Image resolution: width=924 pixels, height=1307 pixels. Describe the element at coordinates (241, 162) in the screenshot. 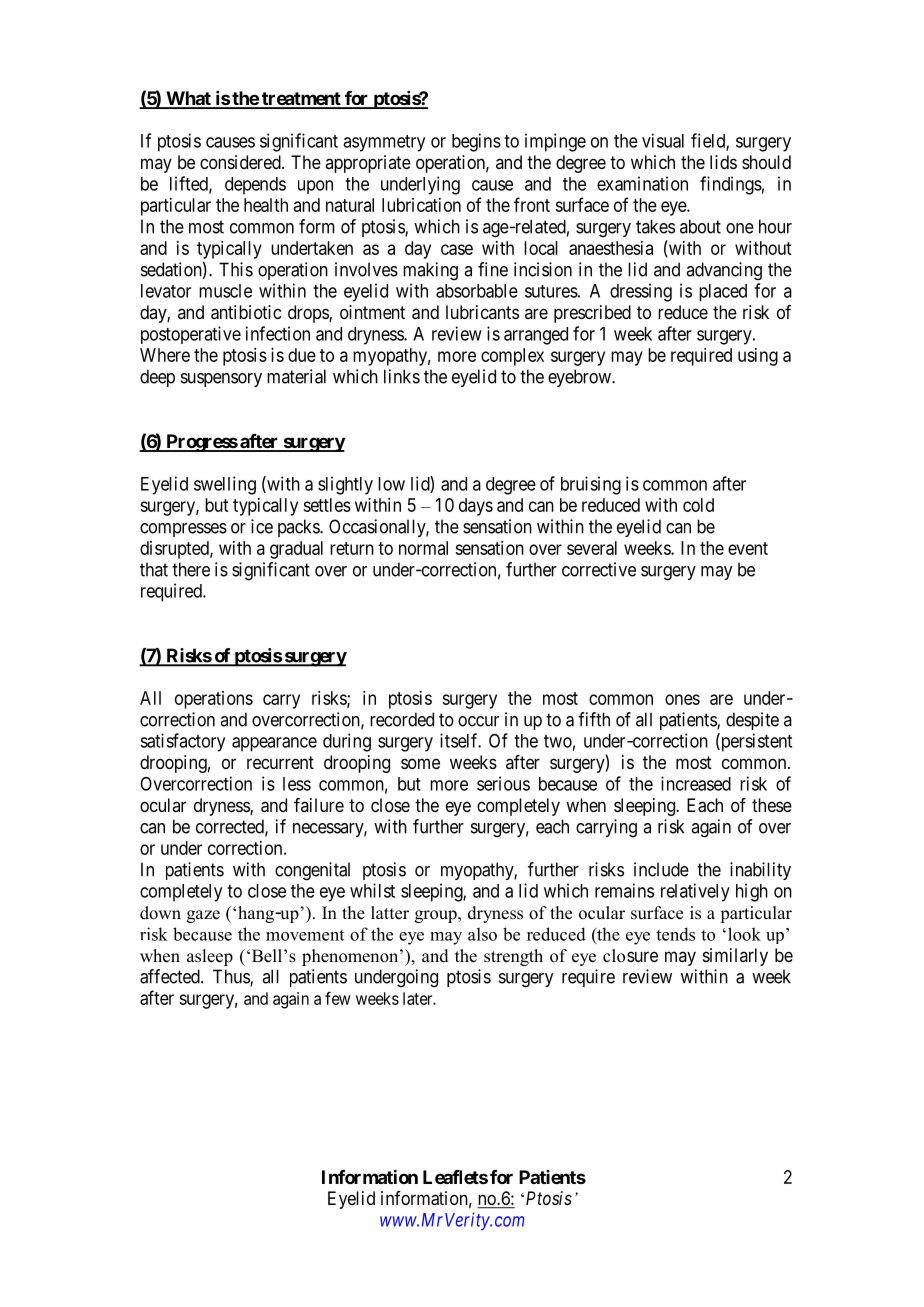

I see `considered` at that location.
